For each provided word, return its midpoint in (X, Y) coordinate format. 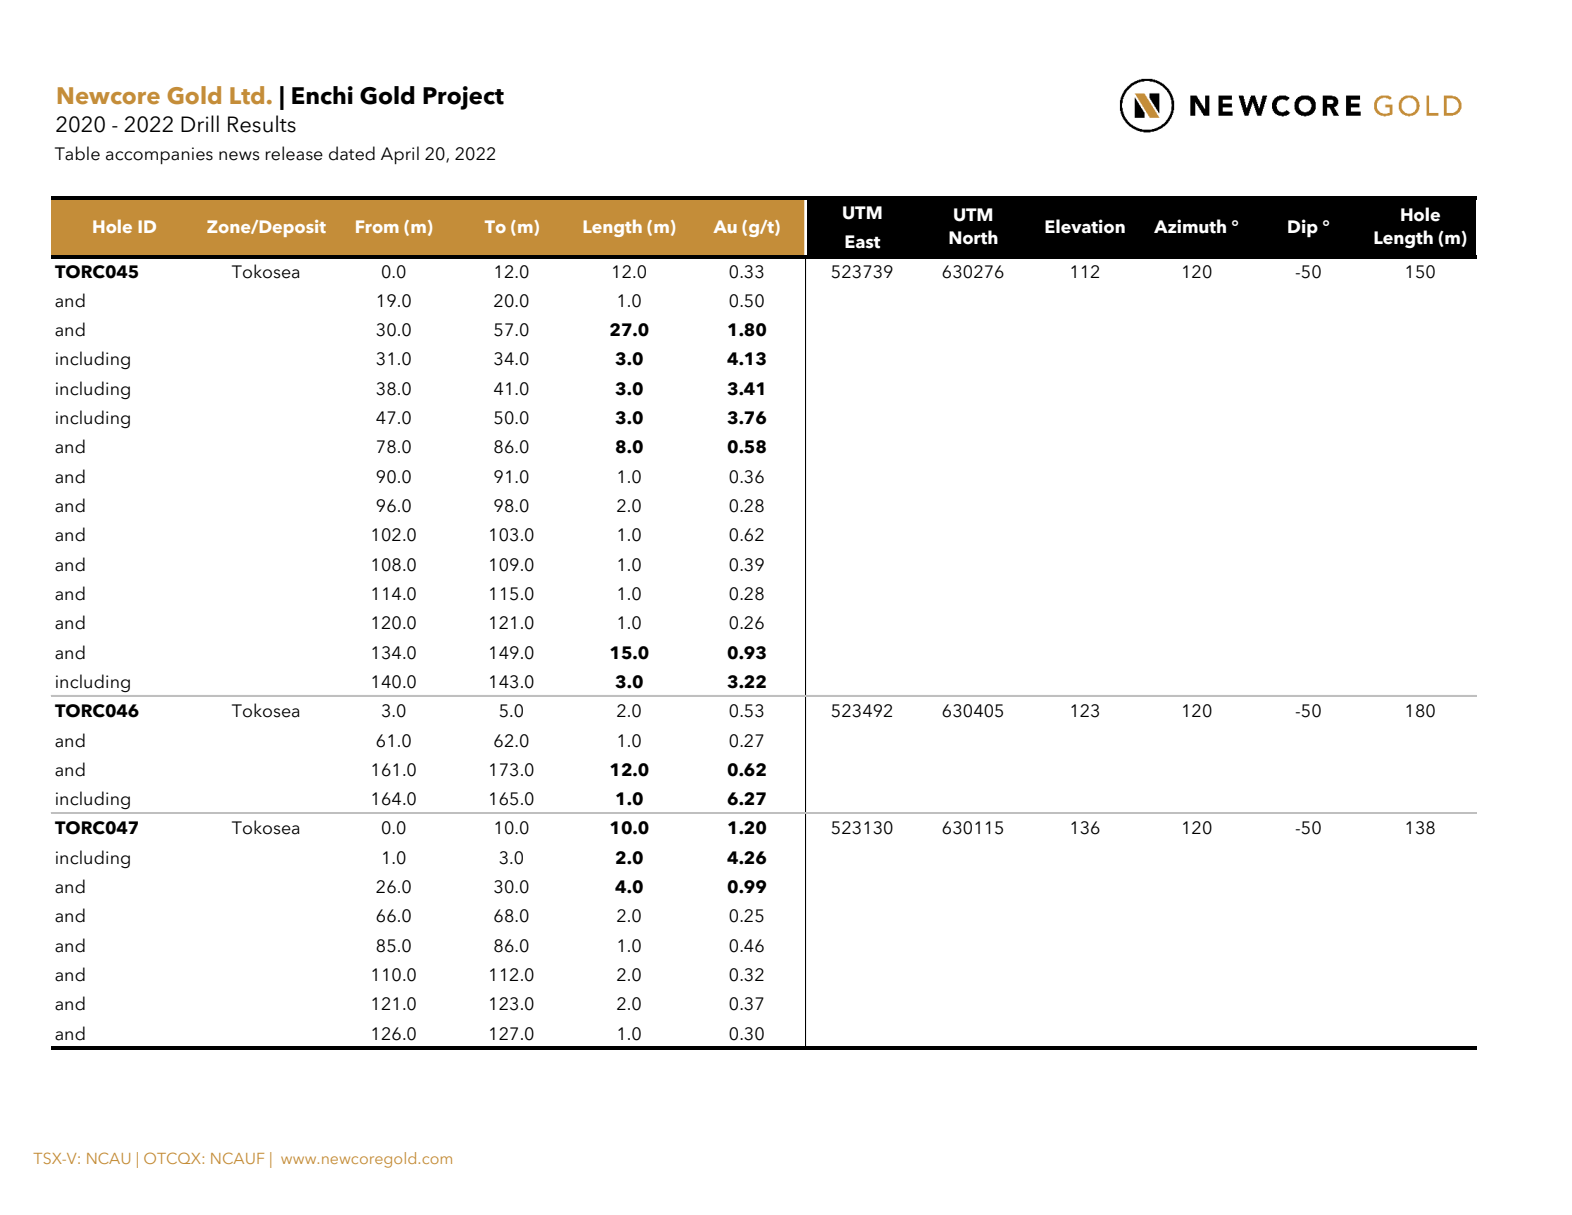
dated (352, 153)
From (377, 226)
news (239, 156)
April (400, 155)
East (863, 242)
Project (463, 98)
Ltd (247, 95)
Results (262, 124)
